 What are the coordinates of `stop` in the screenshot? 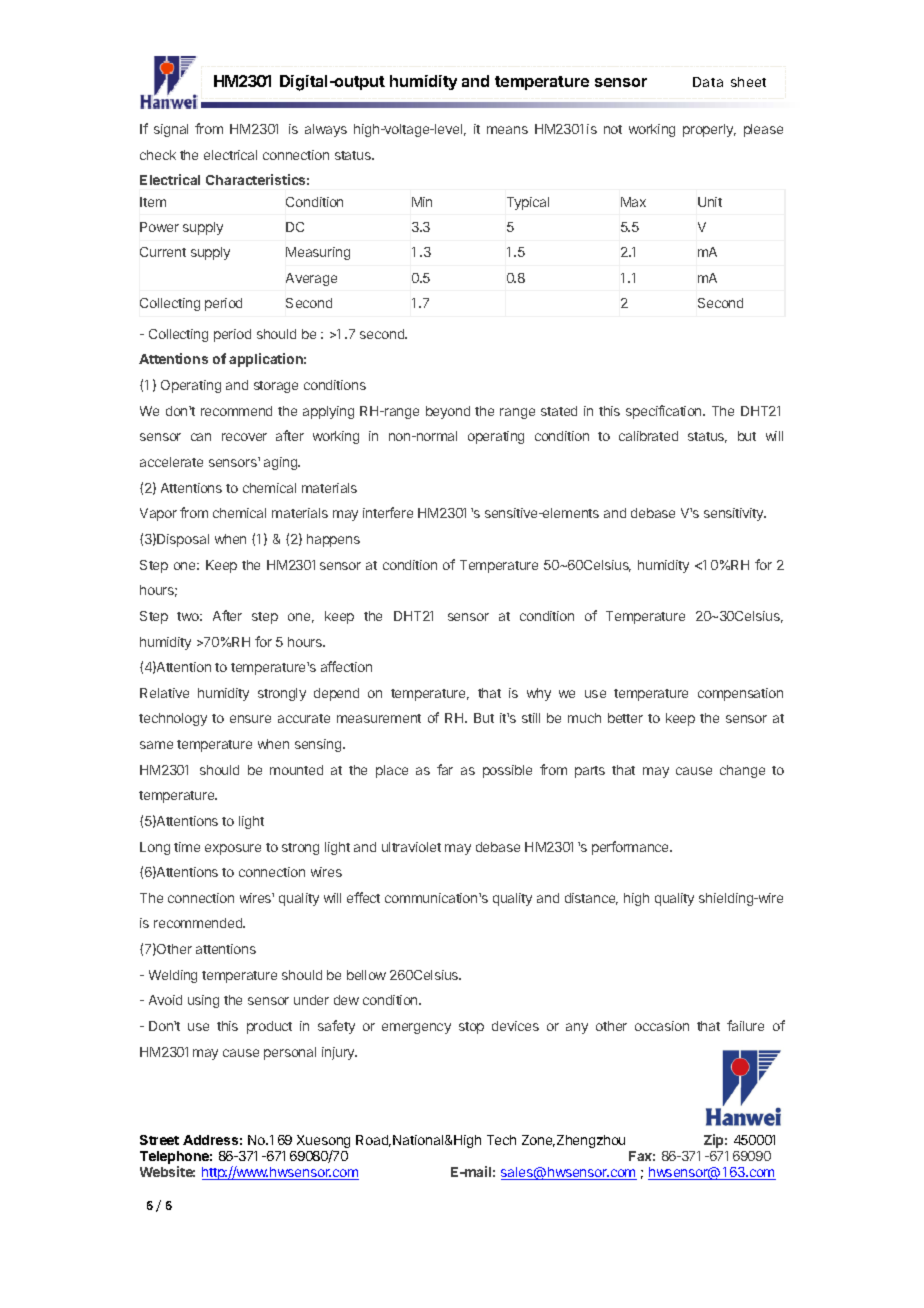 It's located at (471, 1028).
